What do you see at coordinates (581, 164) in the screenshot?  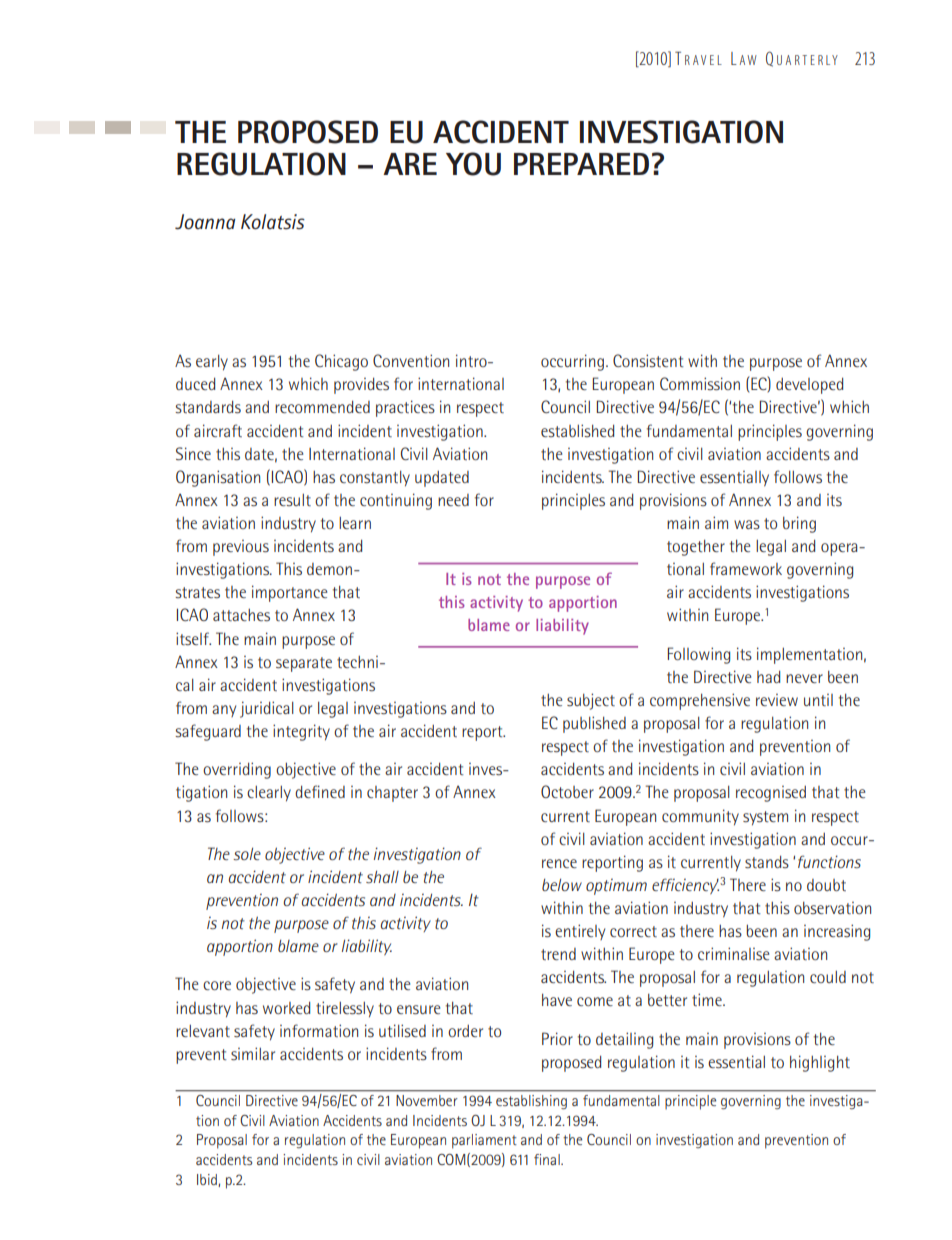 I see `PREPARED` at bounding box center [581, 164].
